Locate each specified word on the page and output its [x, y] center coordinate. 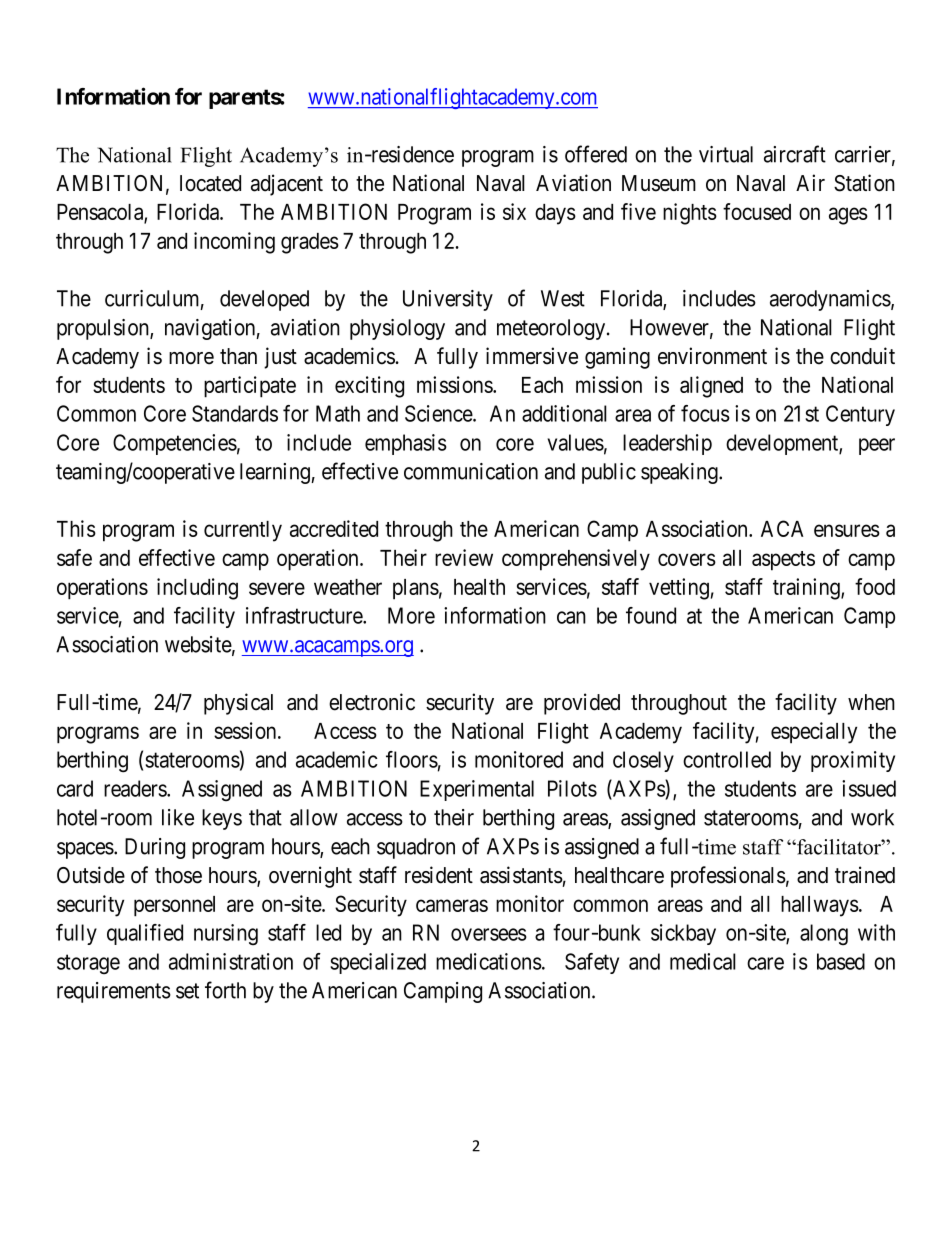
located [210, 183]
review [464, 557]
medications [489, 961]
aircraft [795, 154]
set [187, 991]
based [841, 961]
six [514, 211]
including [197, 589]
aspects [783, 561]
